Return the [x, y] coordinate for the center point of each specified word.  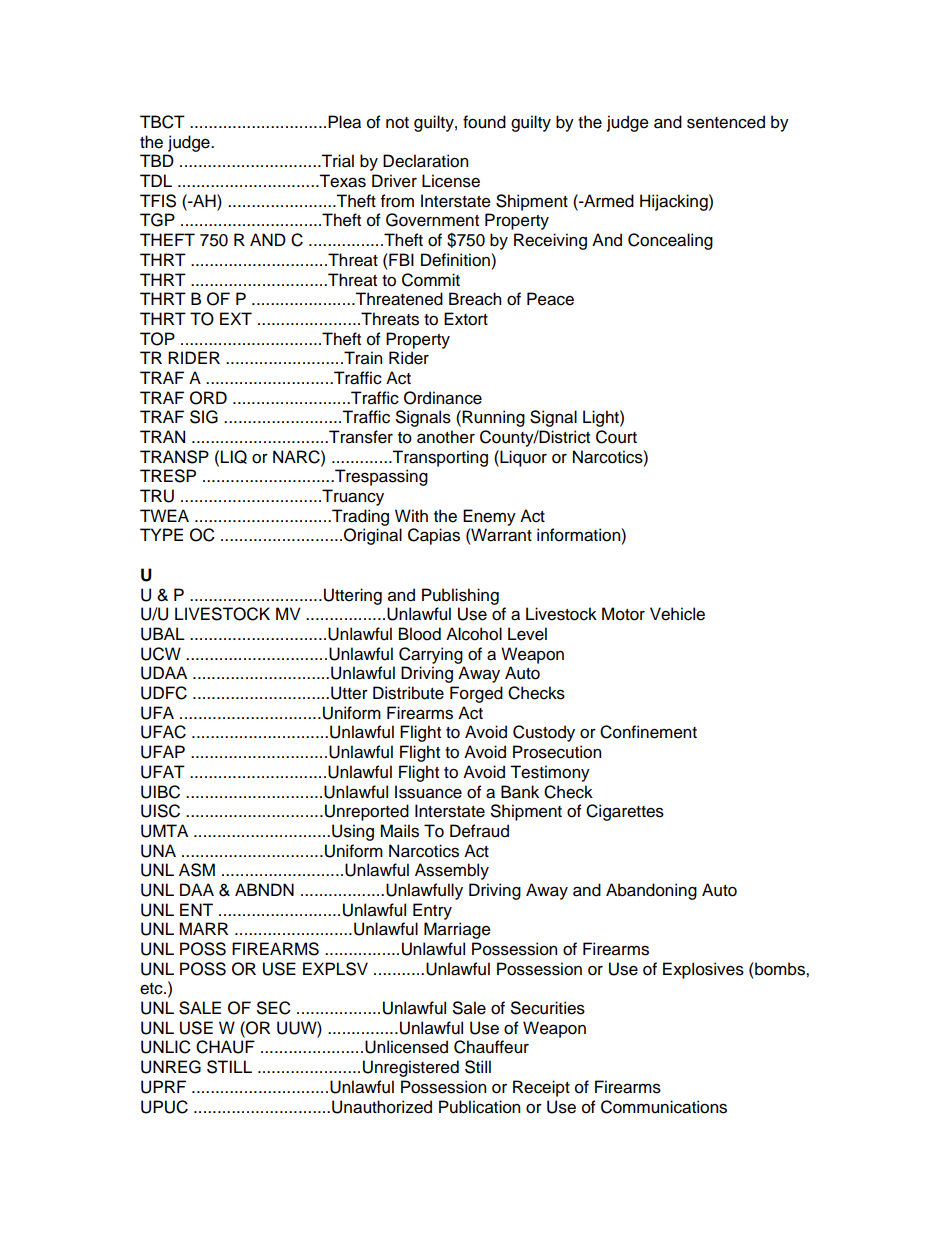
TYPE [161, 534]
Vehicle [677, 614]
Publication [479, 1107]
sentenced [726, 122]
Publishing [460, 596]
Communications [664, 1107]
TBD [157, 160]
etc [152, 989]
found [484, 122]
